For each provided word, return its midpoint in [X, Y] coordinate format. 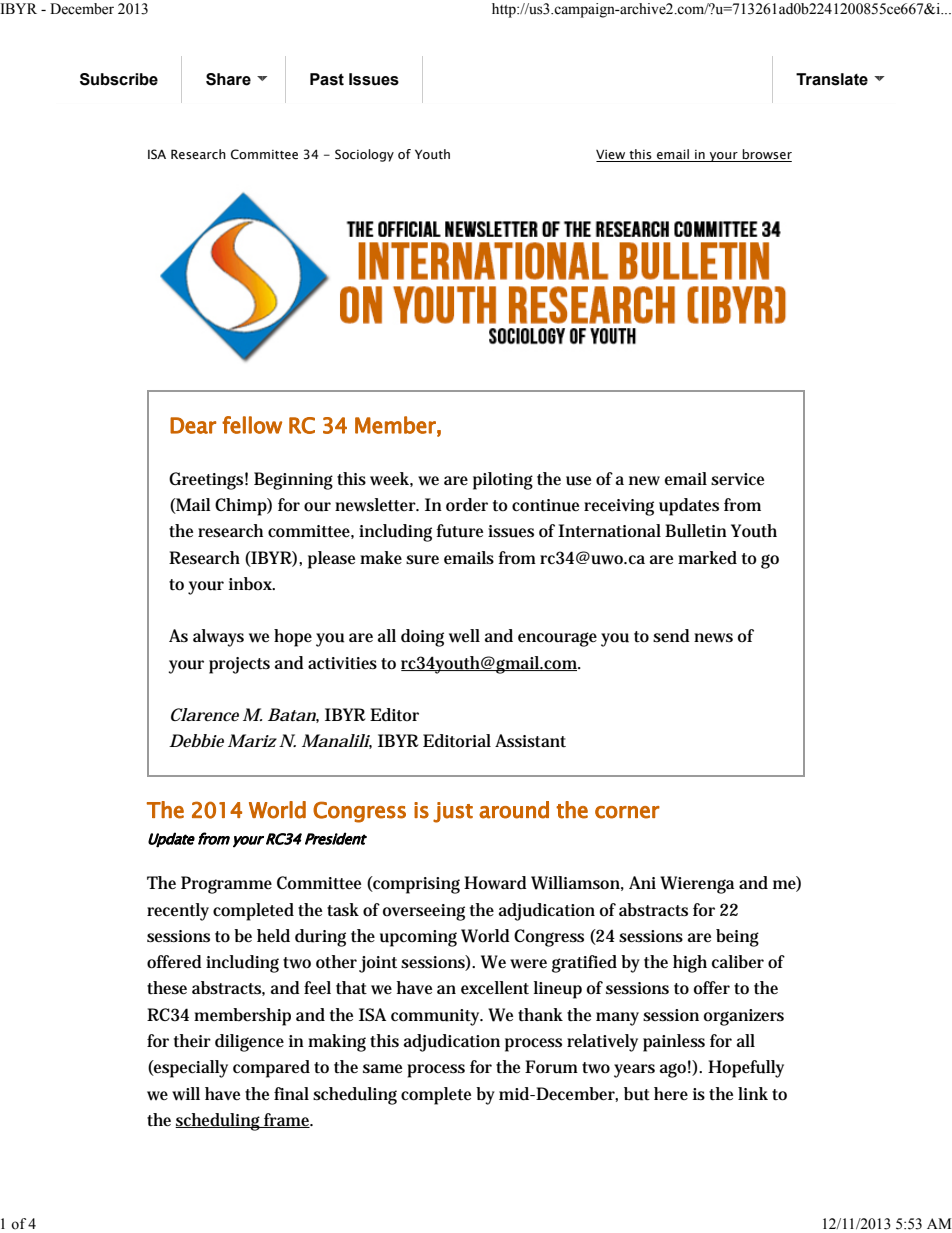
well [464, 636]
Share [228, 79]
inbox [251, 583]
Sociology [364, 155]
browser [766, 155]
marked [707, 558]
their [192, 1040]
